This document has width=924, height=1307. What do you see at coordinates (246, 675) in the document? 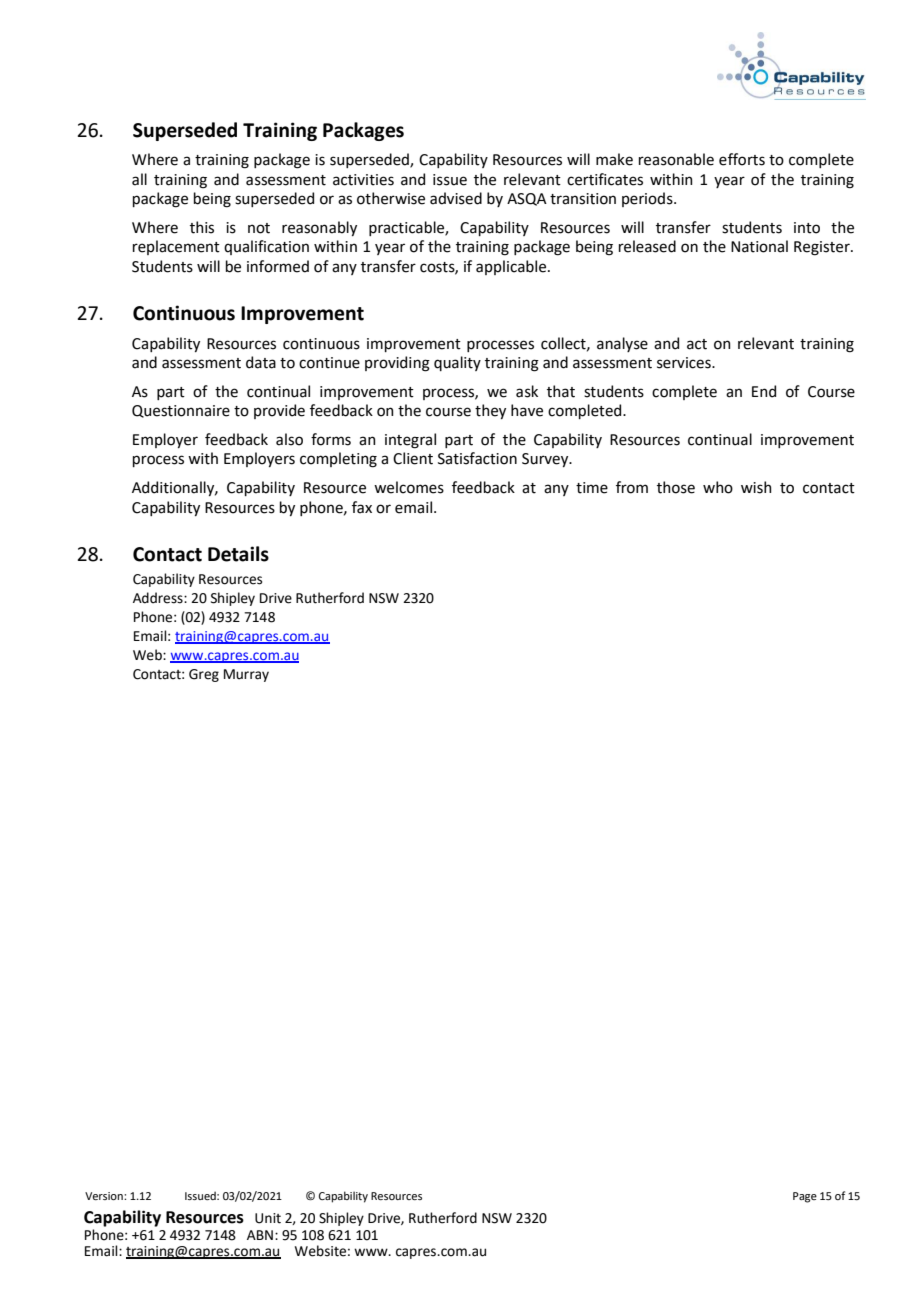
I see `Murray` at bounding box center [246, 675].
